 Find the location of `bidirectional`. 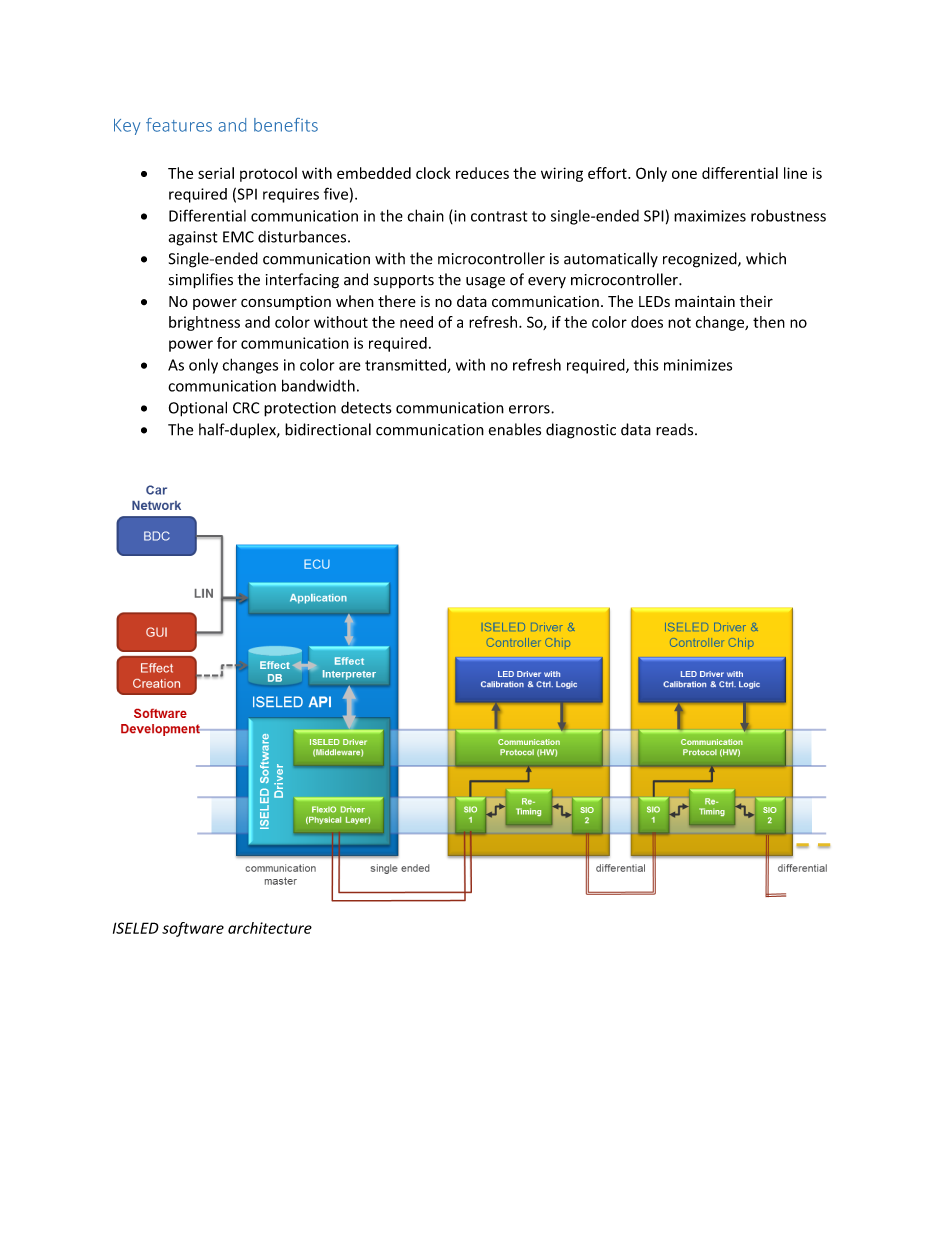

bidirectional is located at coordinates (328, 429).
